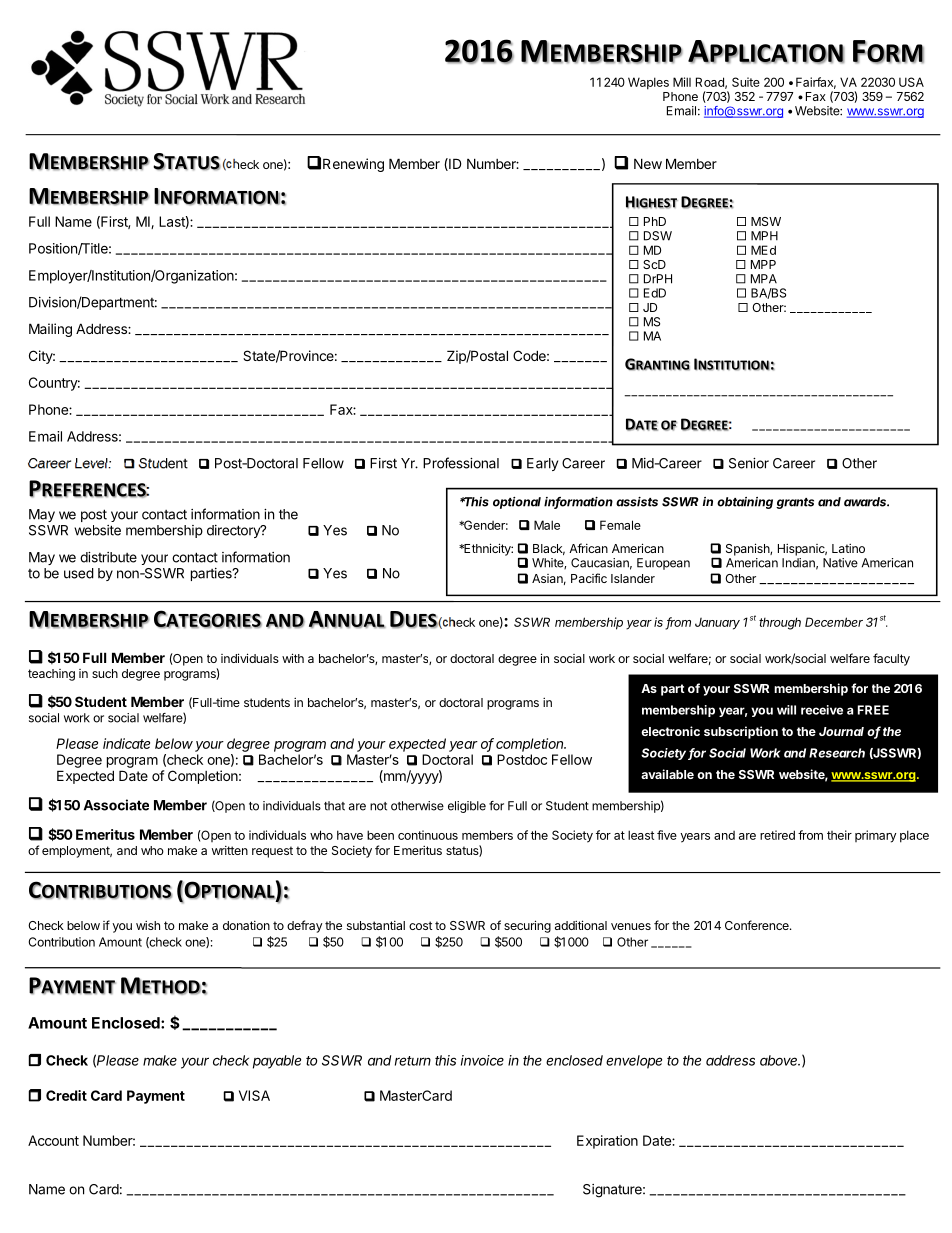 Image resolution: width=952 pixels, height=1233 pixels. I want to click on Renewing, so click(353, 165).
